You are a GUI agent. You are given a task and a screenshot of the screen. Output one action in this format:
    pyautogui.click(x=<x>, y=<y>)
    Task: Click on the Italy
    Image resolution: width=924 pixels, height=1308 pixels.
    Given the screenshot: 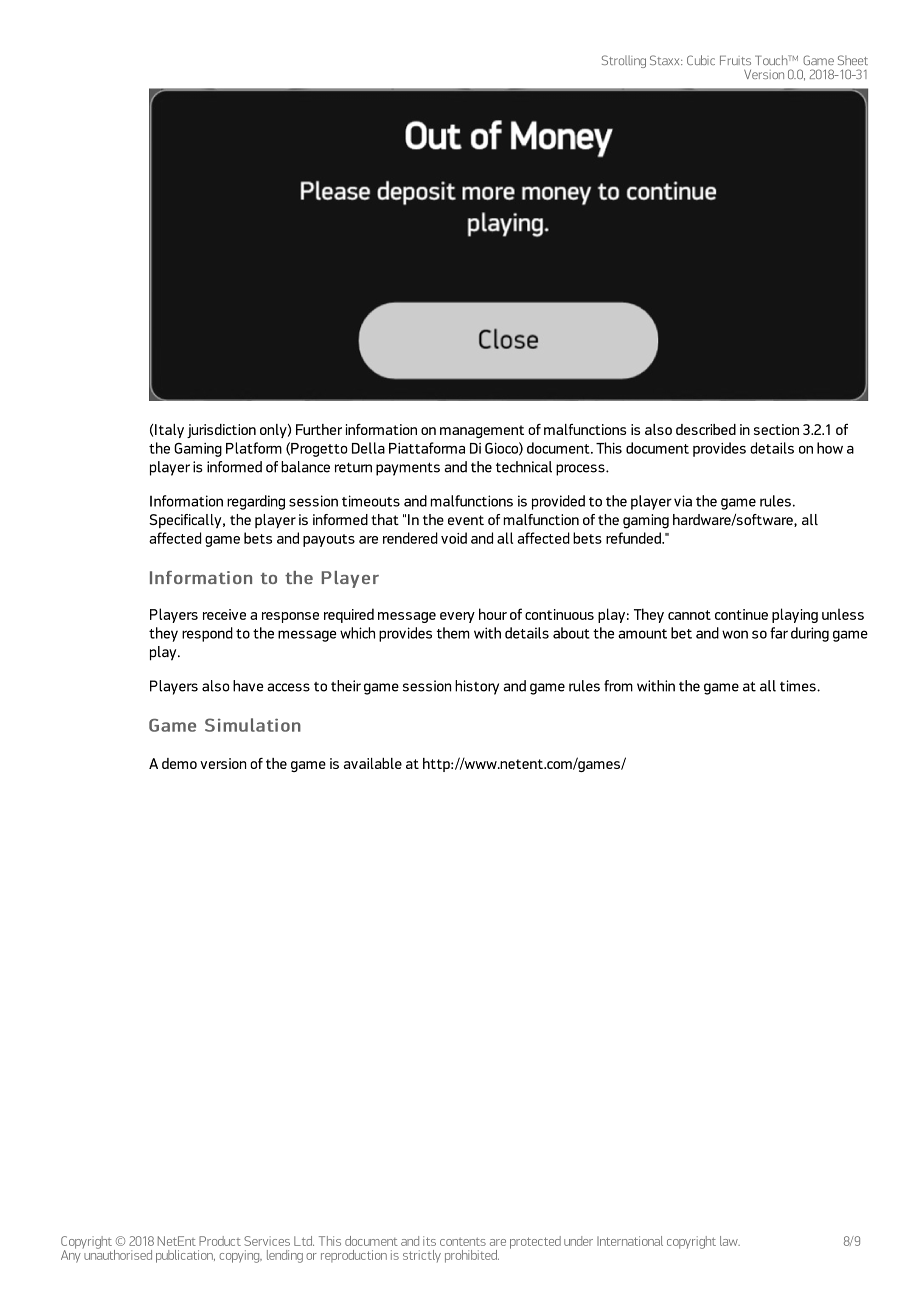 What is the action you would take?
    pyautogui.click(x=169, y=431)
